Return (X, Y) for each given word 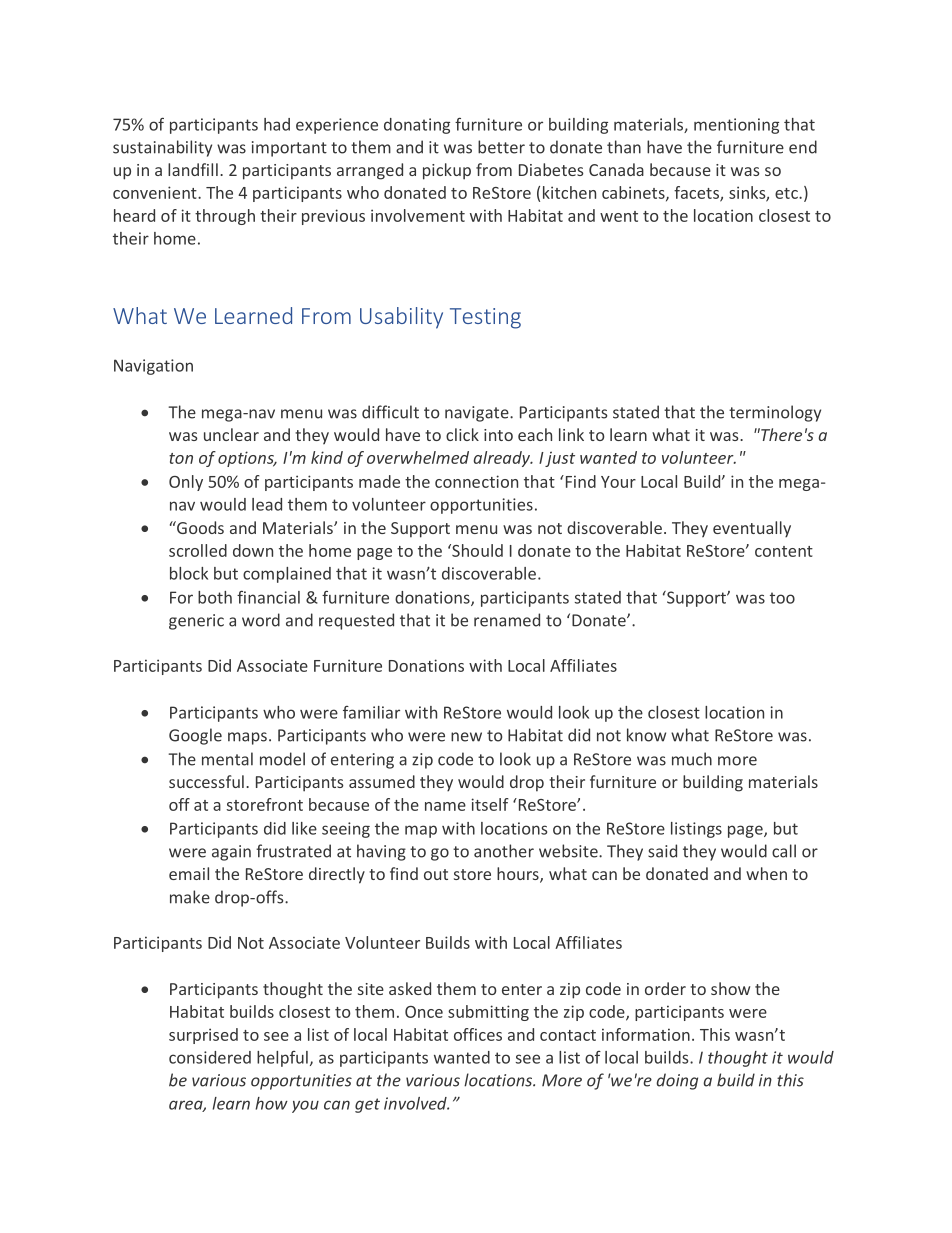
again (231, 853)
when (766, 873)
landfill (193, 169)
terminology (775, 413)
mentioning (736, 126)
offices (478, 1034)
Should (476, 550)
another (504, 851)
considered (210, 1057)
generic (196, 622)
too (782, 598)
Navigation (153, 367)
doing (677, 1081)
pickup (447, 171)
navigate (478, 414)
